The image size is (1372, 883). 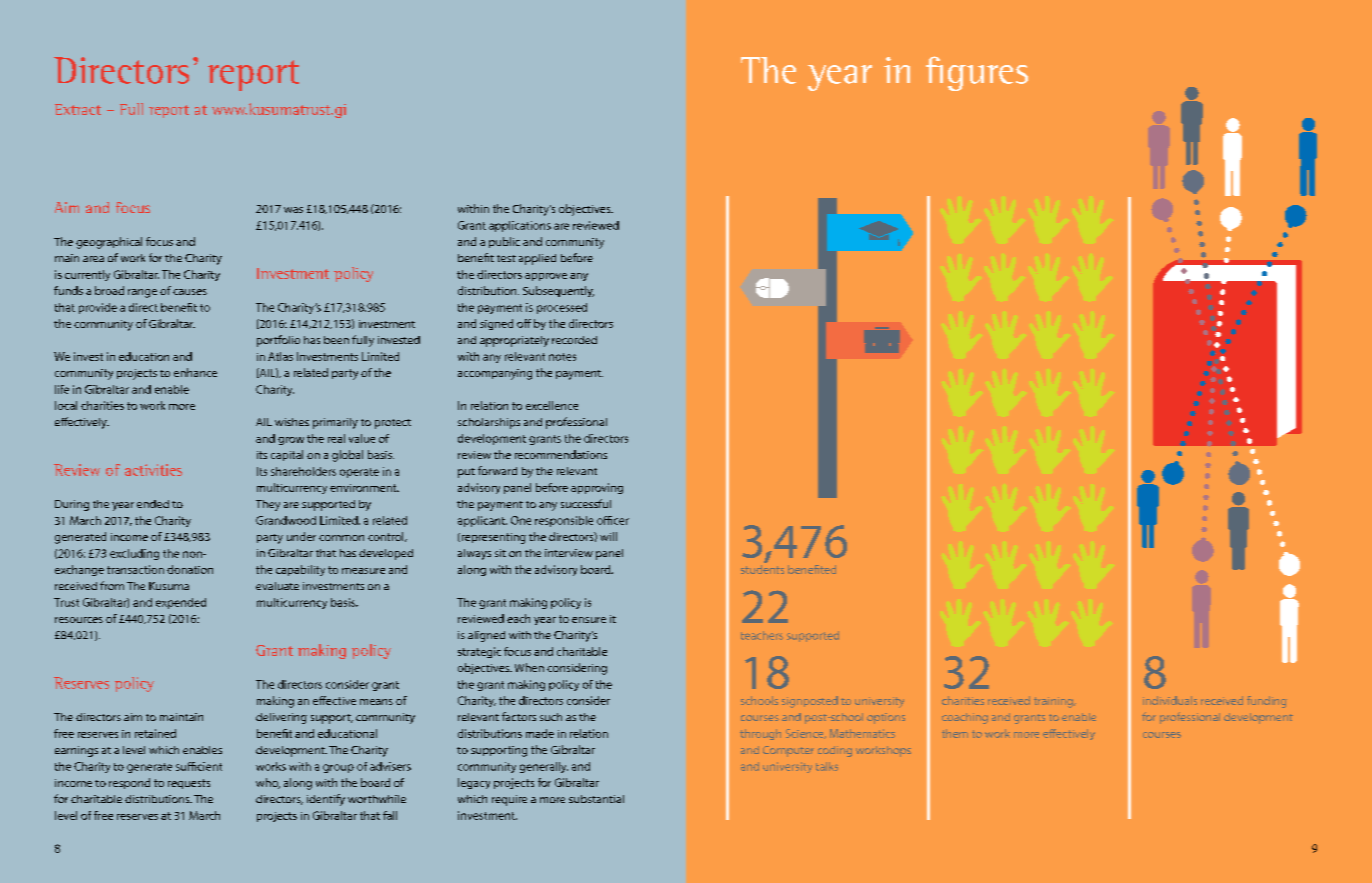 I want to click on coaching, so click(x=965, y=718).
